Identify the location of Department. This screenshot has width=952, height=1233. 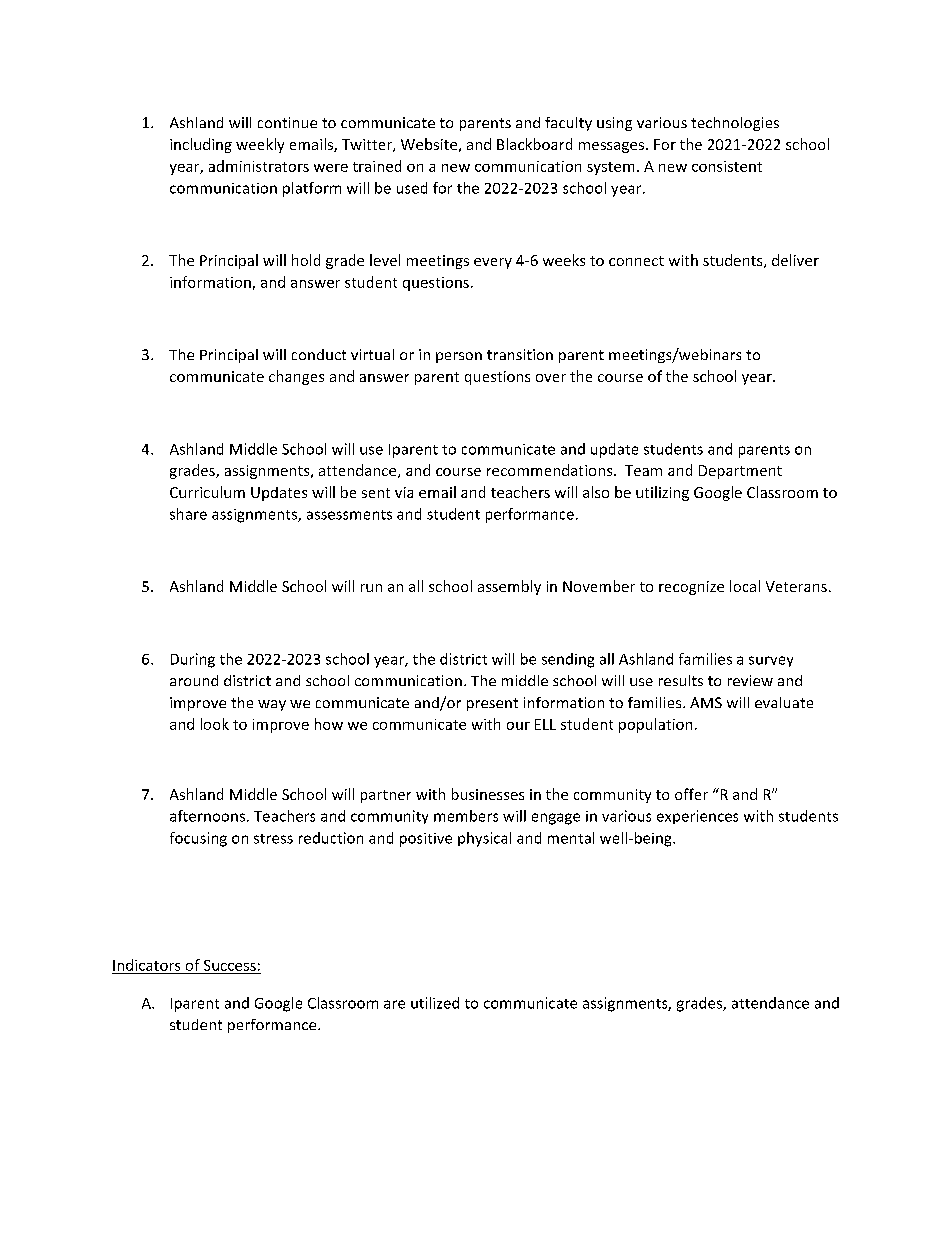
(740, 472).
